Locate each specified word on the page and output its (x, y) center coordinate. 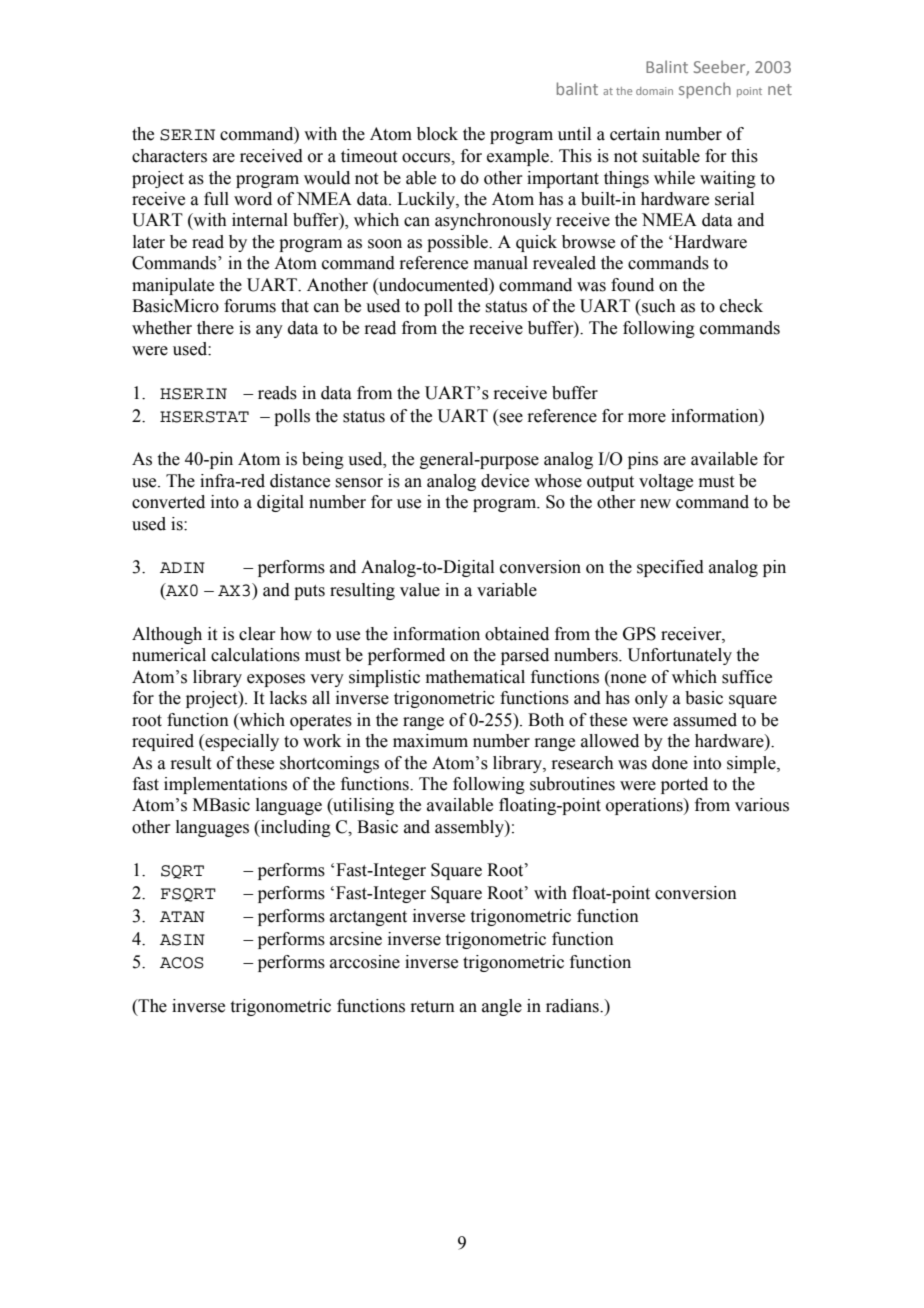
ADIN (182, 567)
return (432, 1007)
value (420, 590)
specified (670, 568)
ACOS (182, 963)
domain (654, 91)
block (437, 134)
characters (169, 156)
